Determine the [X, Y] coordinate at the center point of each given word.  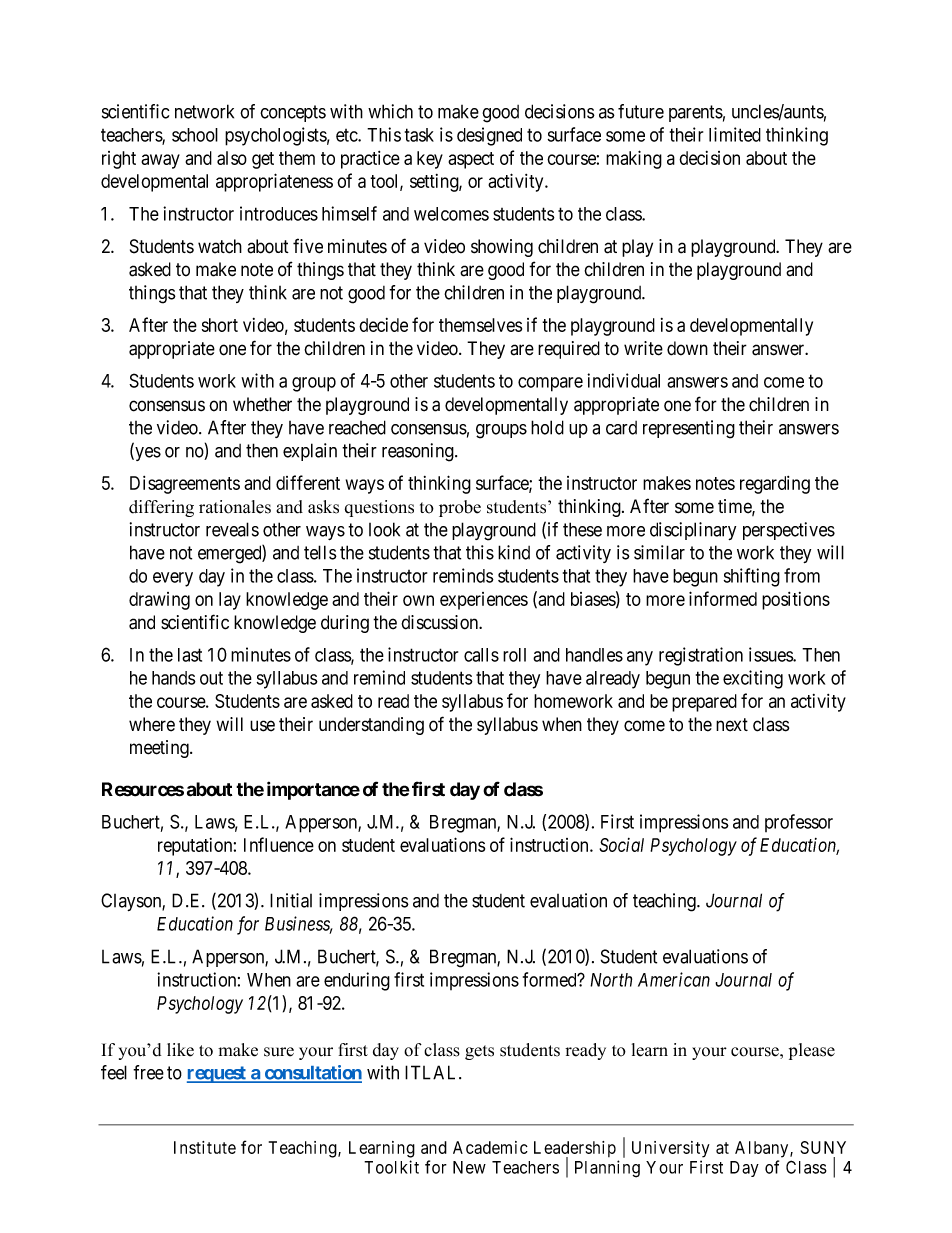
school [195, 135]
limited [735, 134]
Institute [205, 1147]
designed [489, 136]
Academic [490, 1147]
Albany [763, 1149]
